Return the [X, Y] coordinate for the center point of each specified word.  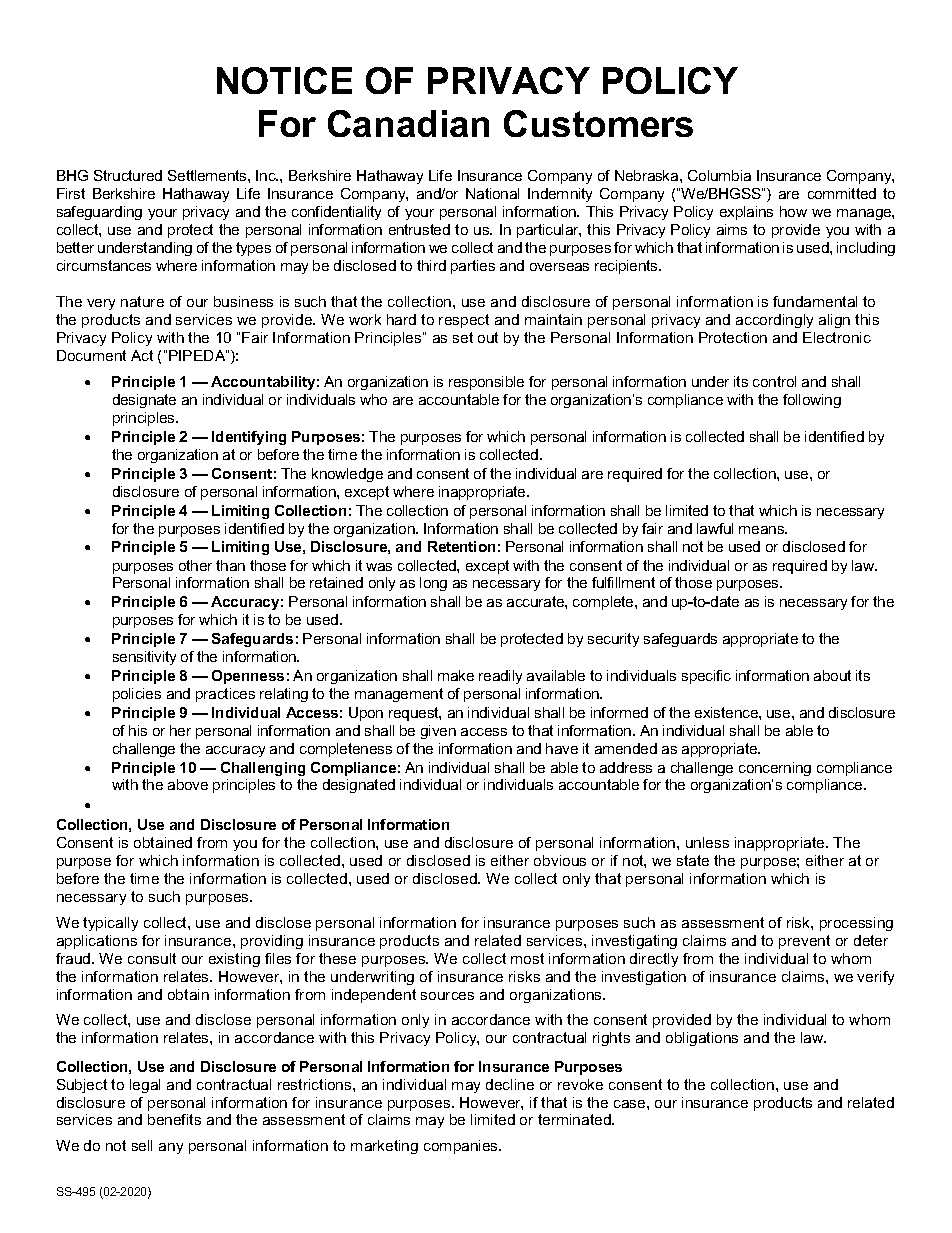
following [812, 401]
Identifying [249, 438]
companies [462, 1147]
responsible [486, 383]
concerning [775, 769]
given [438, 732]
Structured [128, 175]
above [188, 784]
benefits [174, 1119]
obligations [702, 1039]
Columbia [719, 175]
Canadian [408, 123]
